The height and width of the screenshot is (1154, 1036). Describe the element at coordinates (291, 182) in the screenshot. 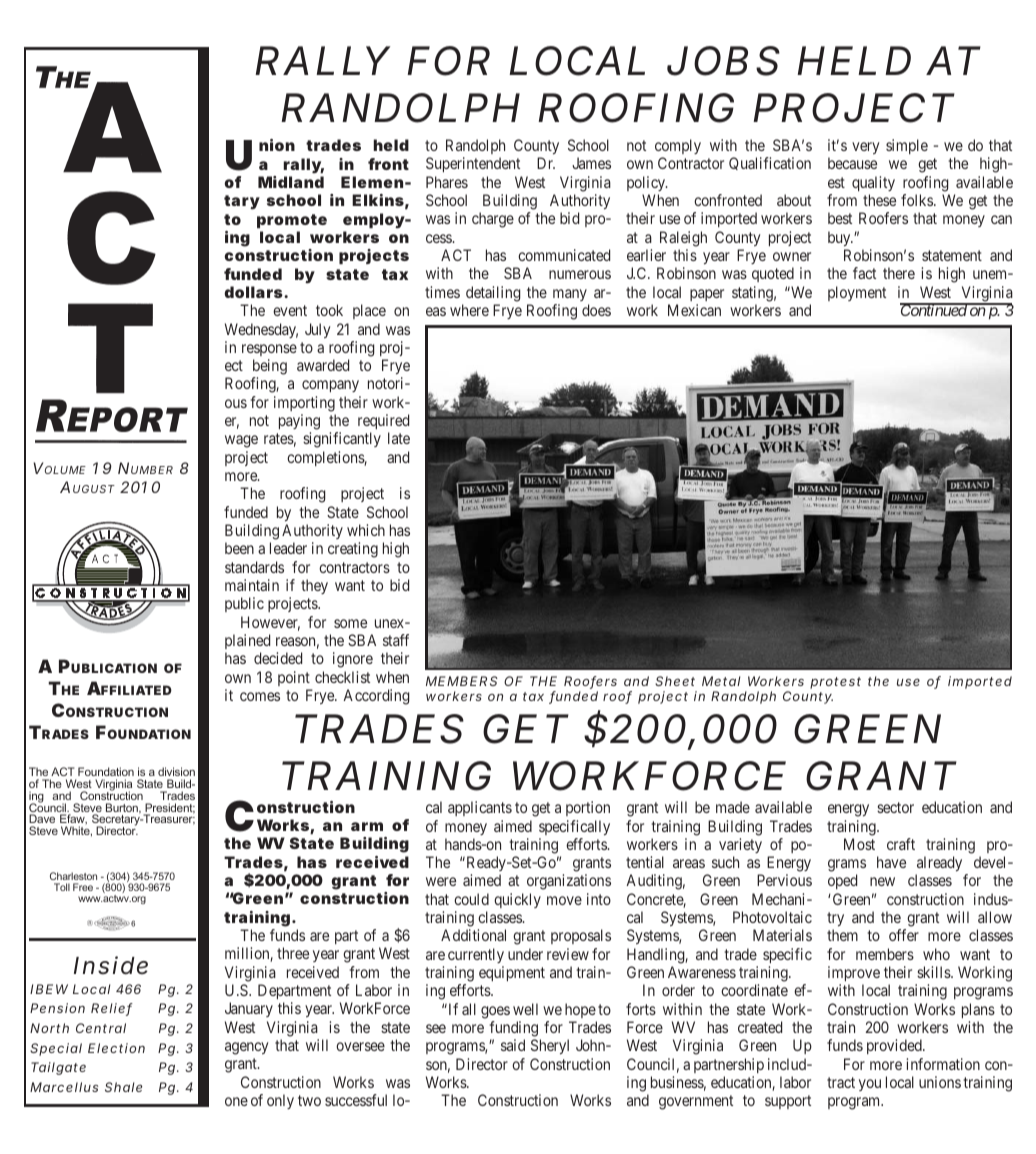

I see `Midland` at that location.
